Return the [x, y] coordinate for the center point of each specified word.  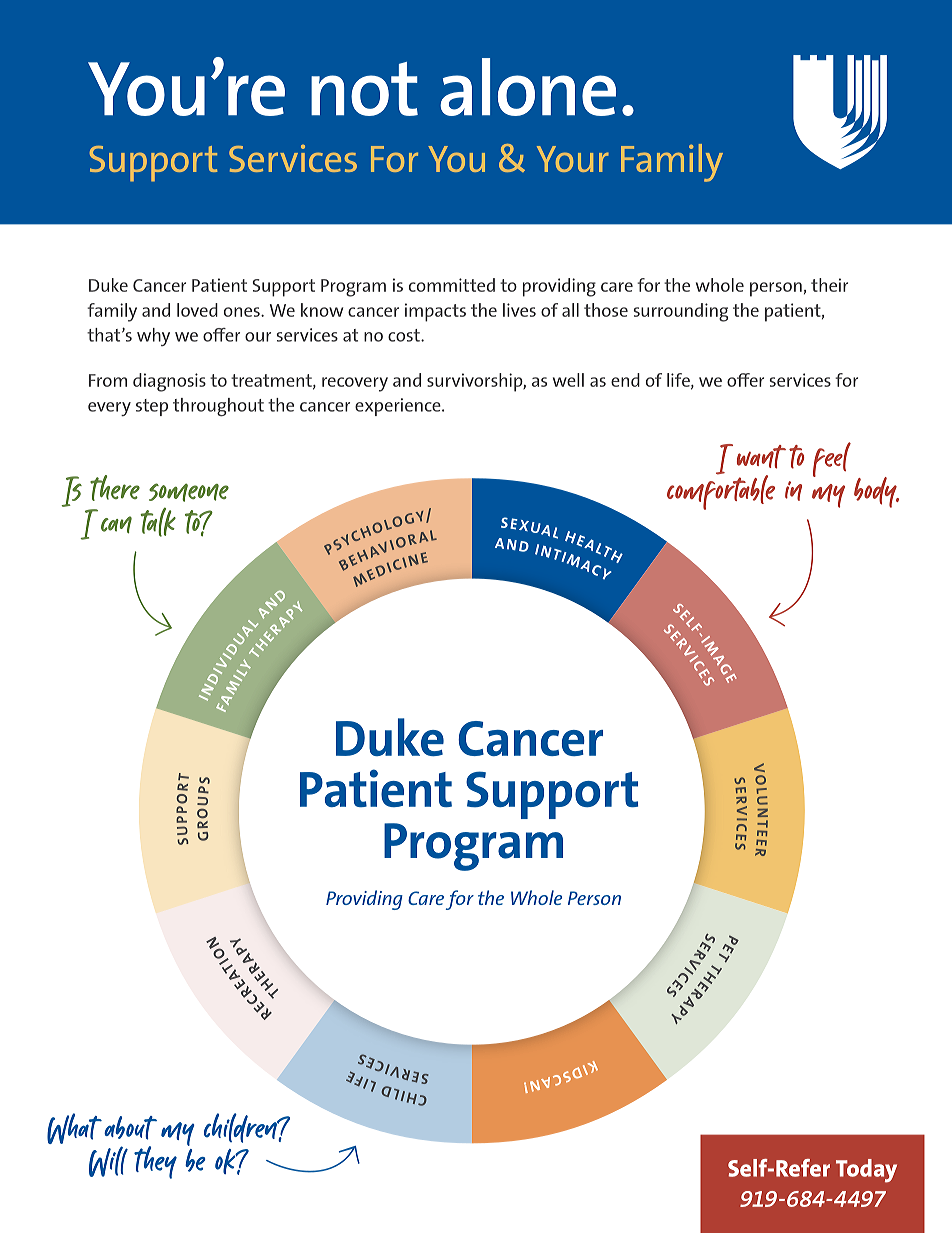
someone [189, 492]
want [761, 457]
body [876, 492]
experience [399, 407]
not [364, 89]
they [155, 1162]
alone [528, 87]
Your [573, 159]
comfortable [721, 491]
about [130, 1128]
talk [158, 522]
